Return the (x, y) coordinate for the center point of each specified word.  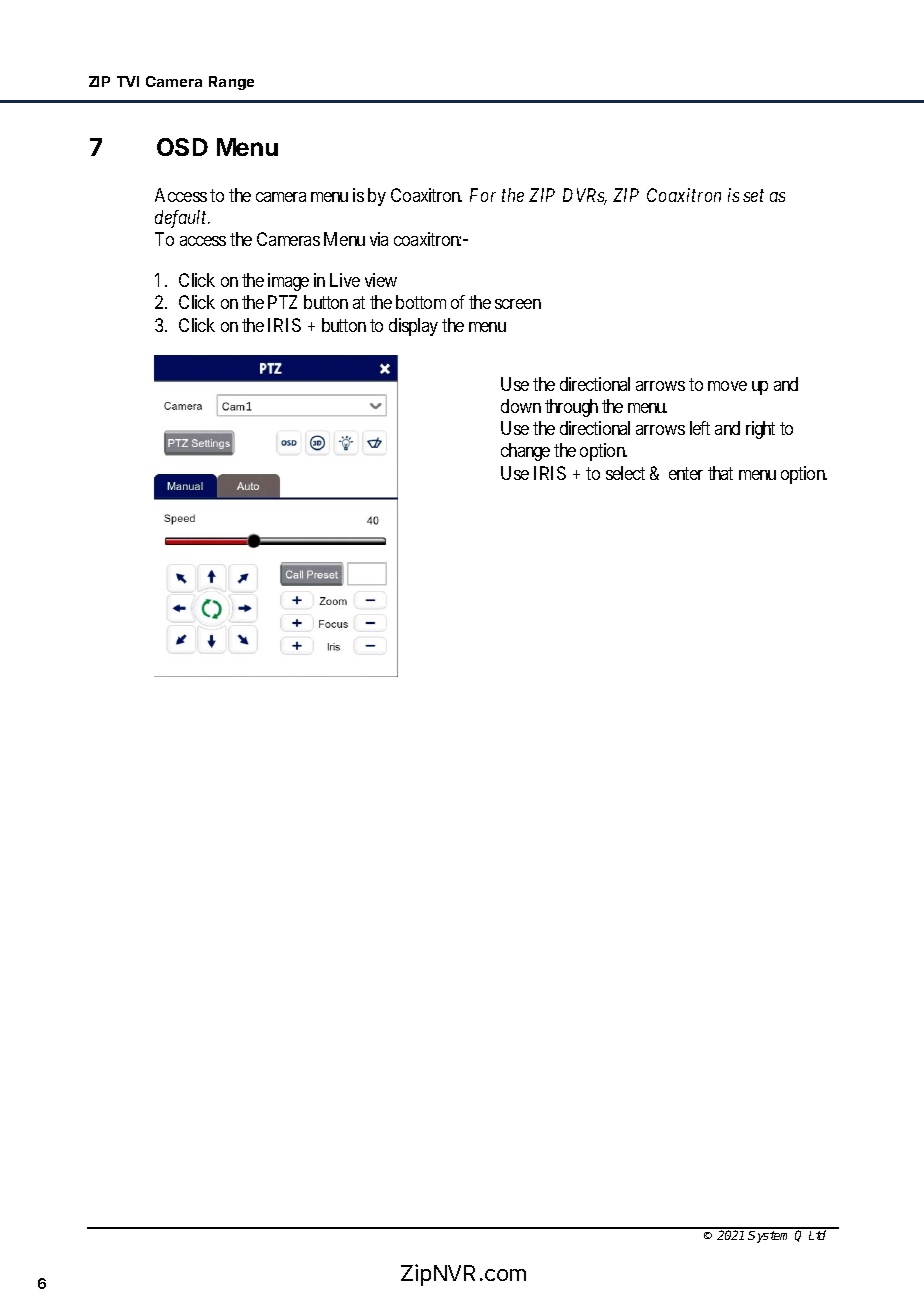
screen (518, 304)
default (182, 219)
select (625, 473)
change (525, 452)
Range (231, 83)
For (483, 195)
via (379, 239)
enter (686, 473)
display (413, 327)
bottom (421, 302)
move (727, 386)
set (753, 196)
